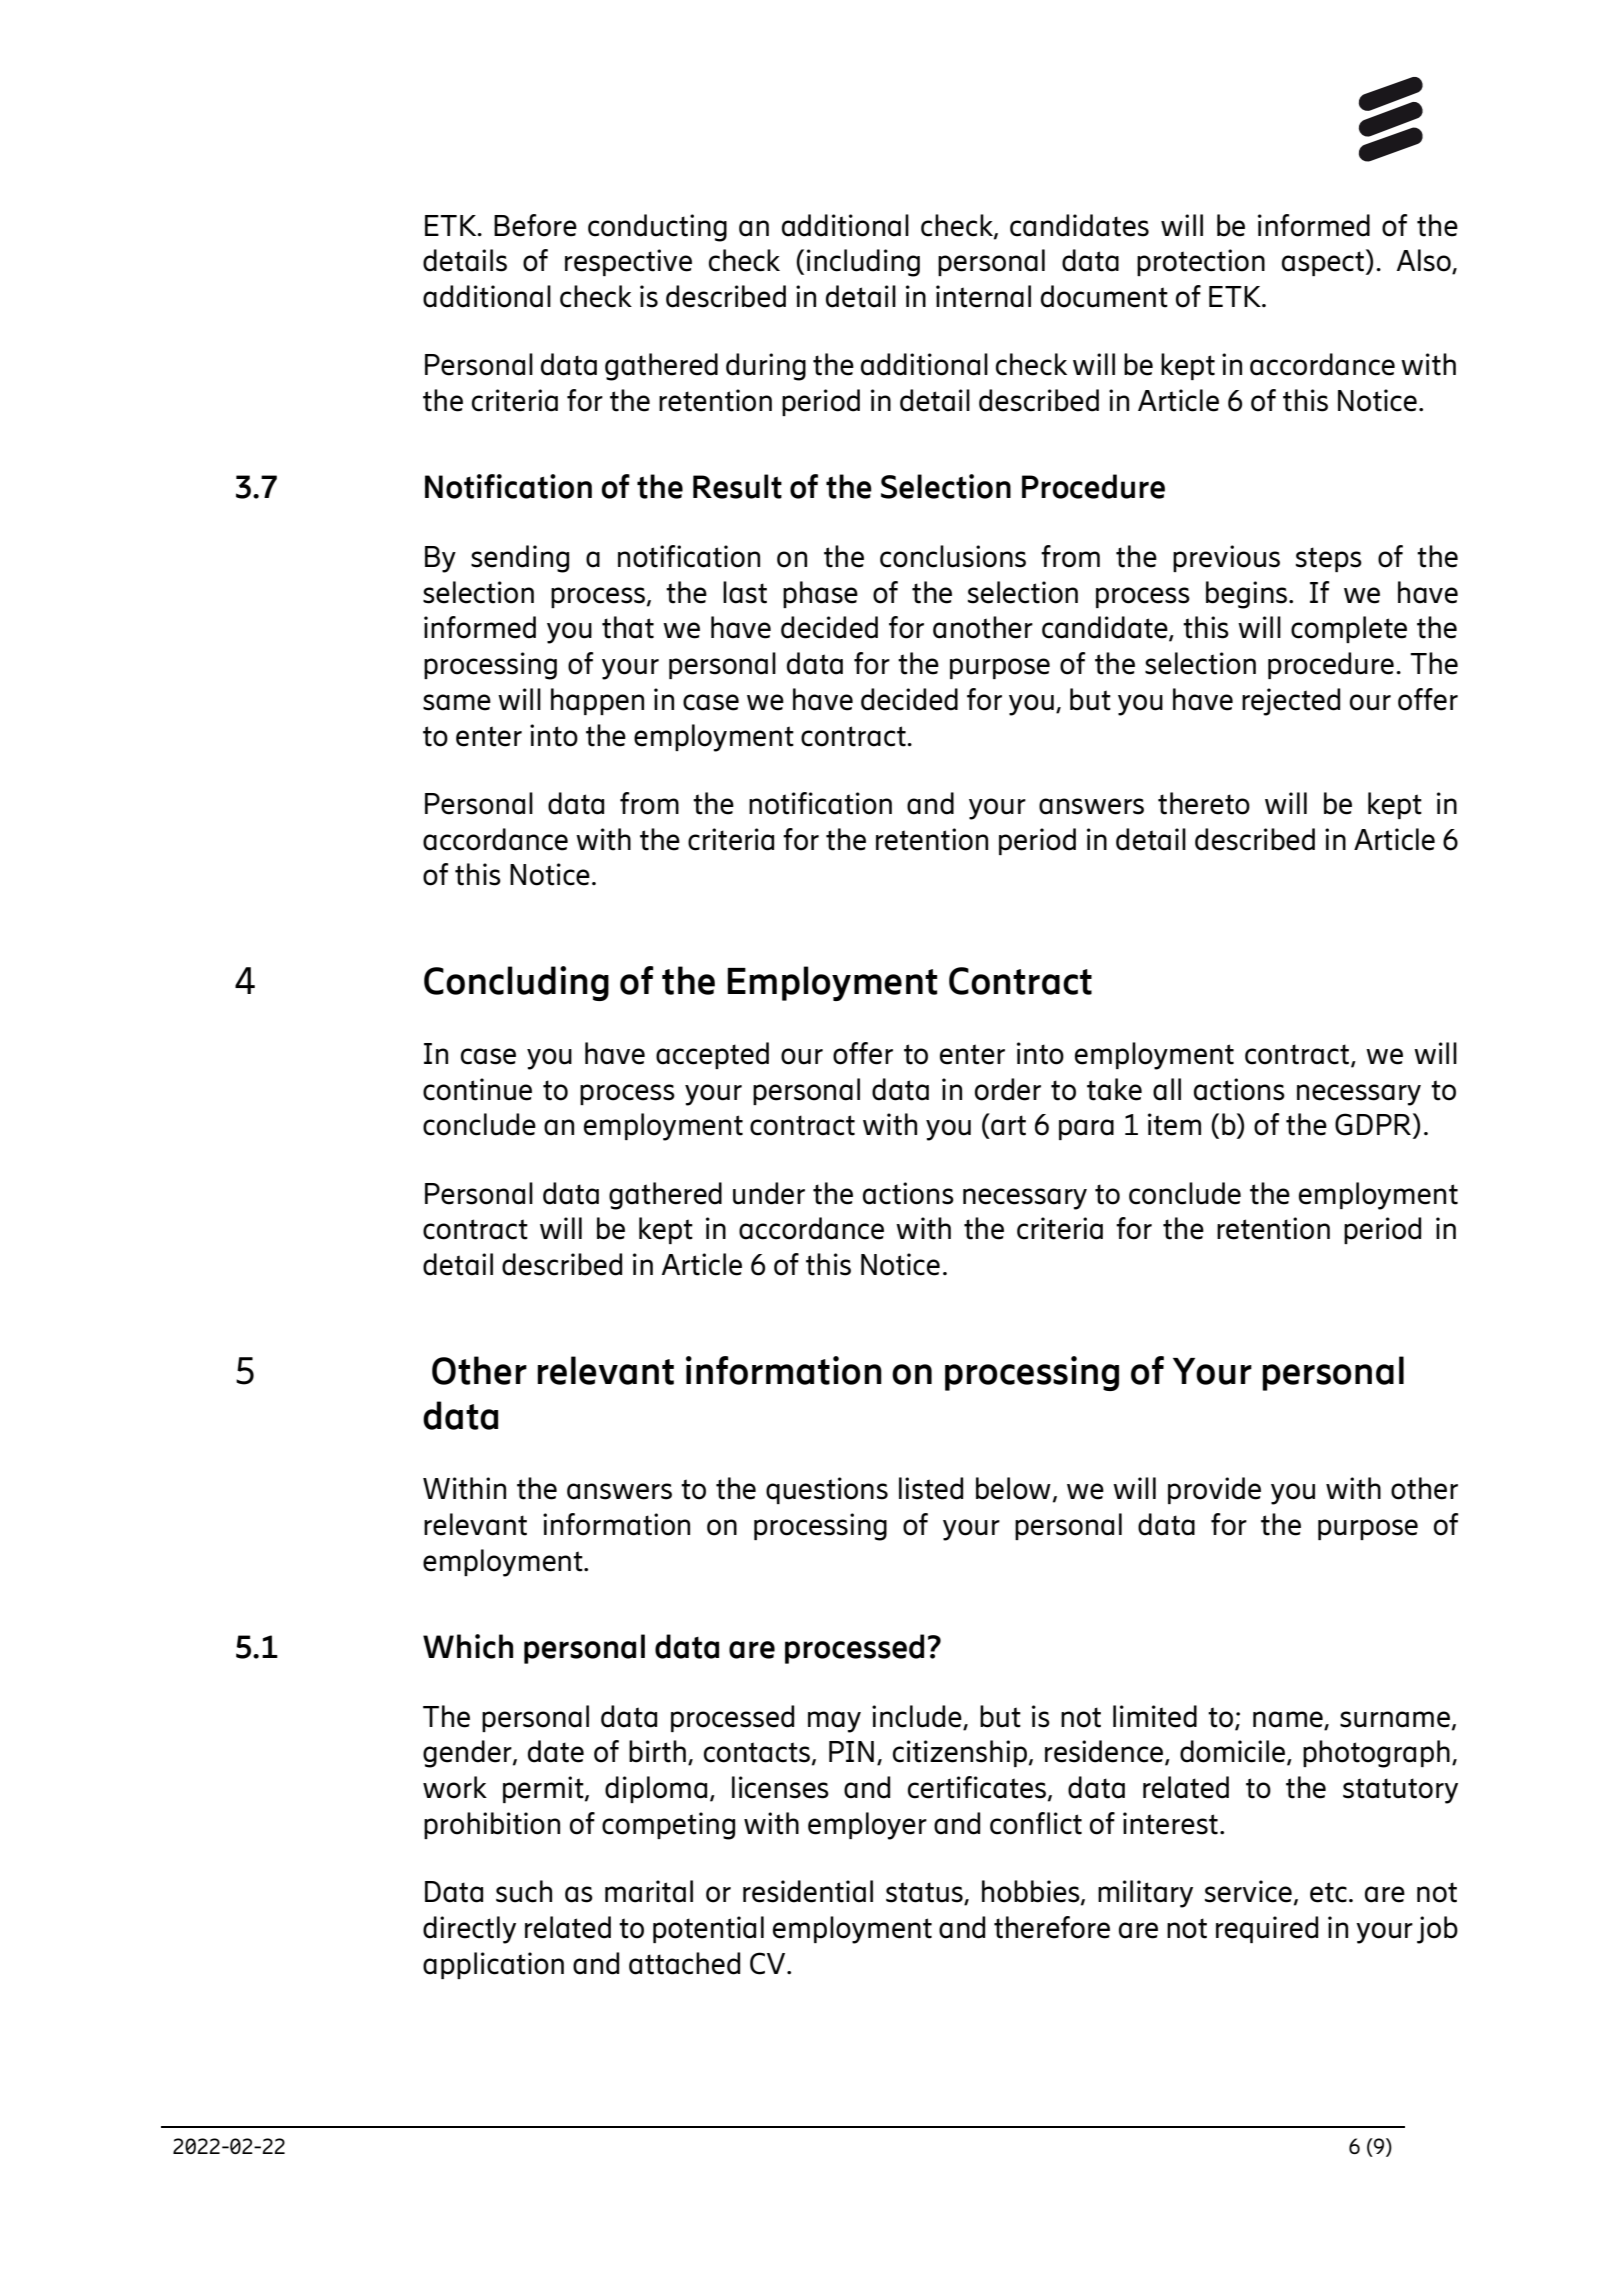  What do you see at coordinates (925, 1893) in the document?
I see `status` at bounding box center [925, 1893].
